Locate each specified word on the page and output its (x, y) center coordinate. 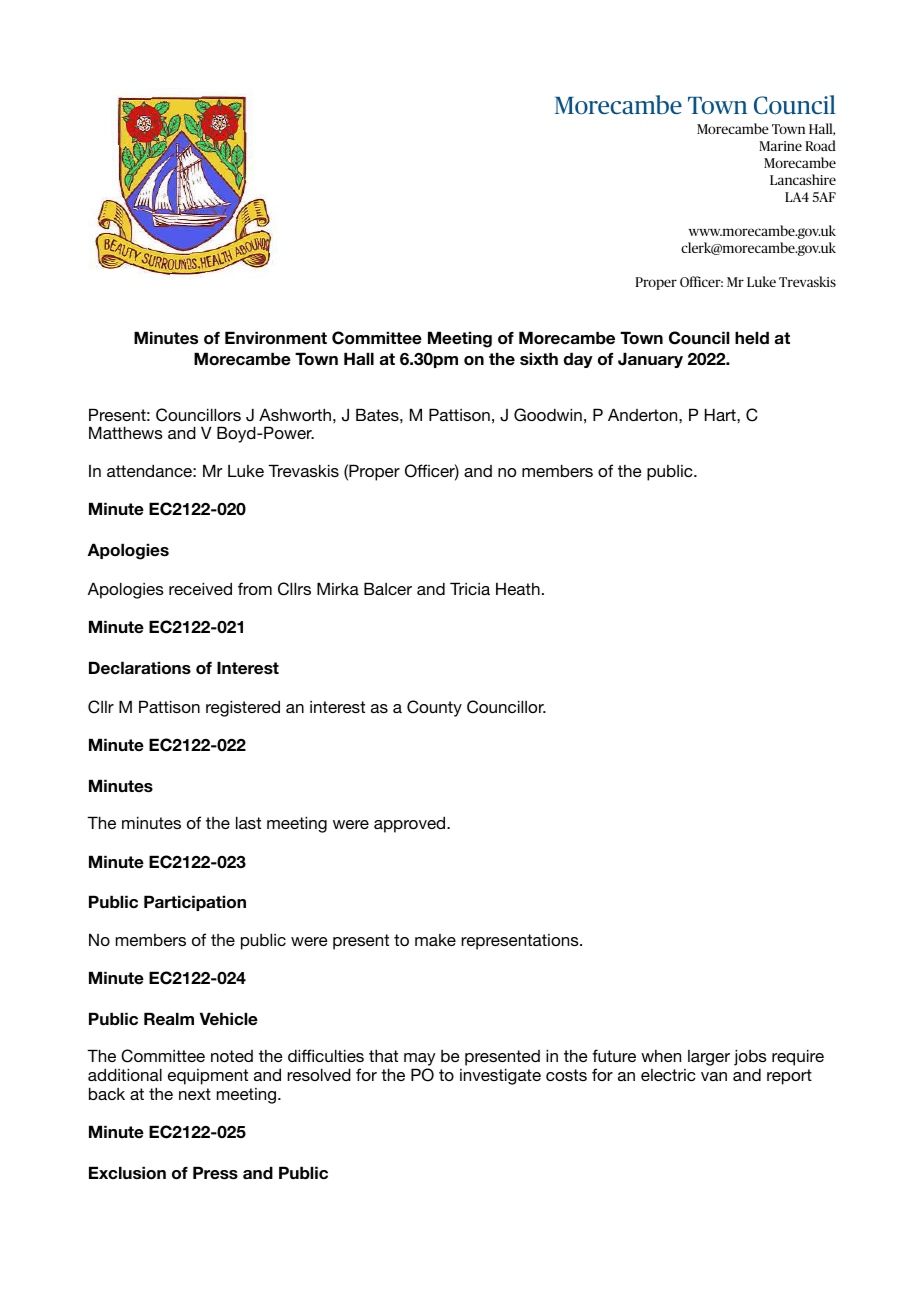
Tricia (470, 588)
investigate (500, 1076)
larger (709, 1058)
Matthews (126, 432)
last (248, 822)
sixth (539, 359)
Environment (276, 338)
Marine (780, 146)
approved (411, 824)
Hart (721, 414)
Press (215, 1173)
